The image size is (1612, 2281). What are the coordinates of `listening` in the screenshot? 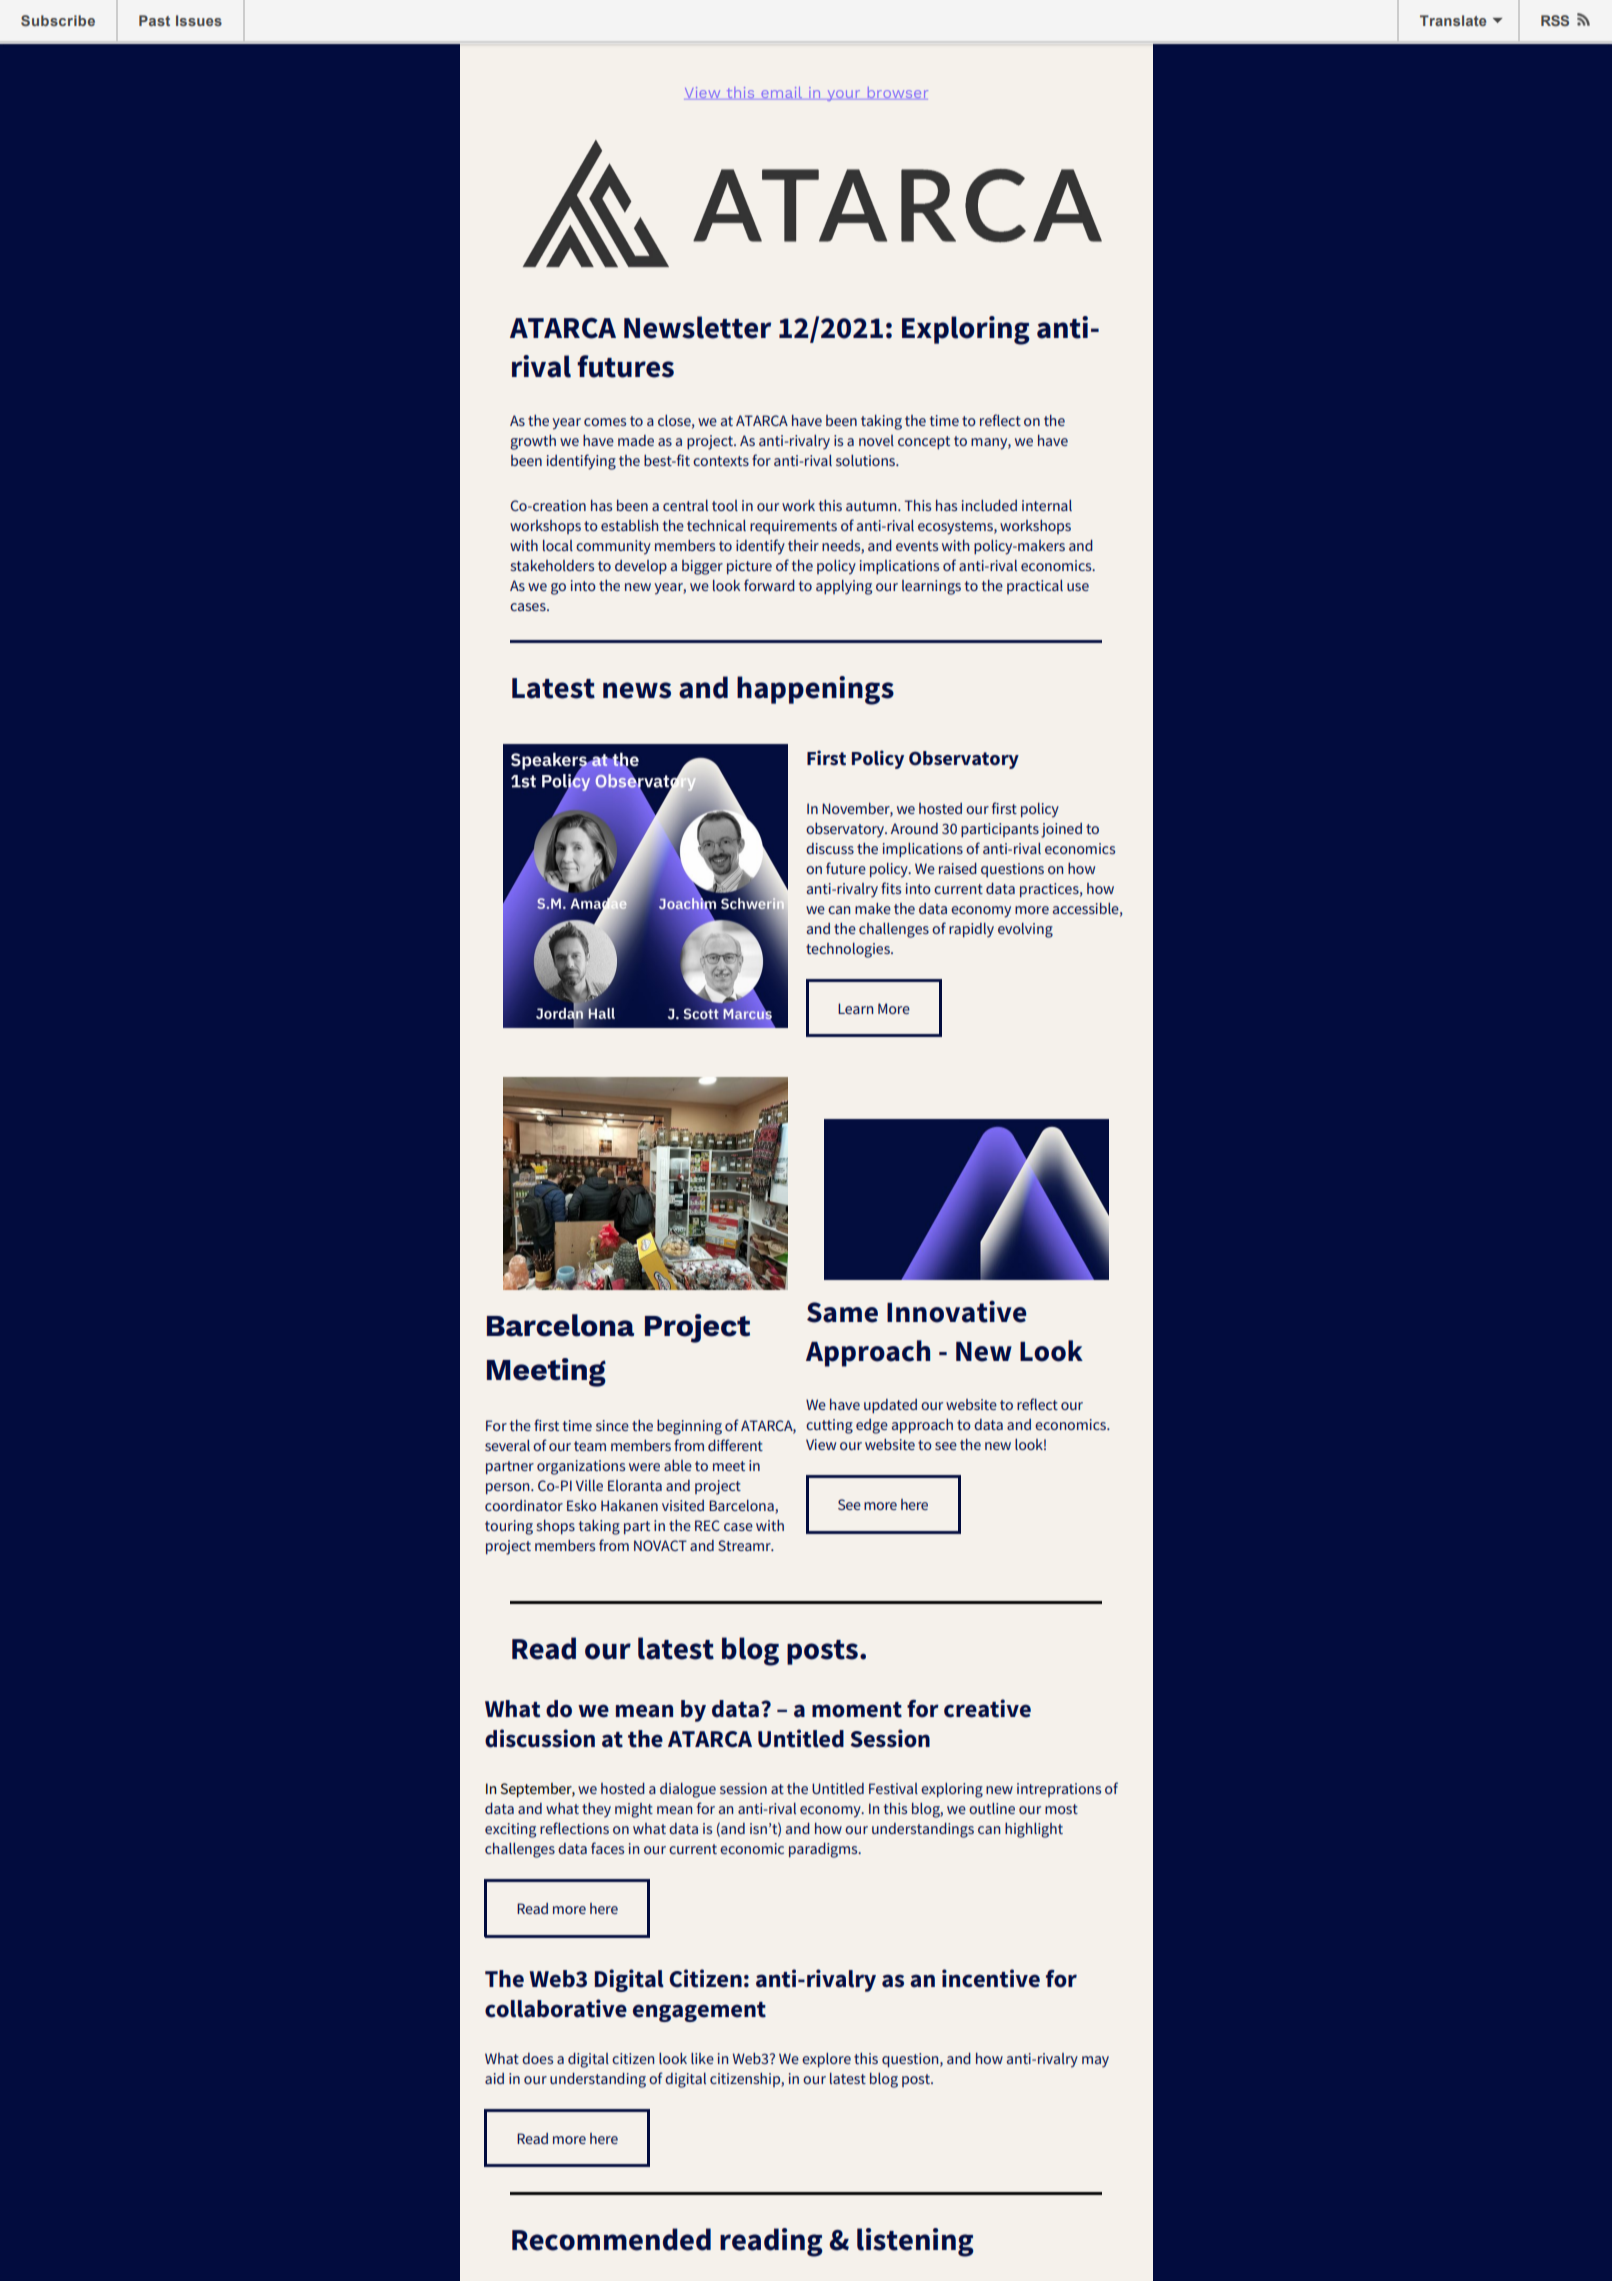 It's located at (915, 2242).
